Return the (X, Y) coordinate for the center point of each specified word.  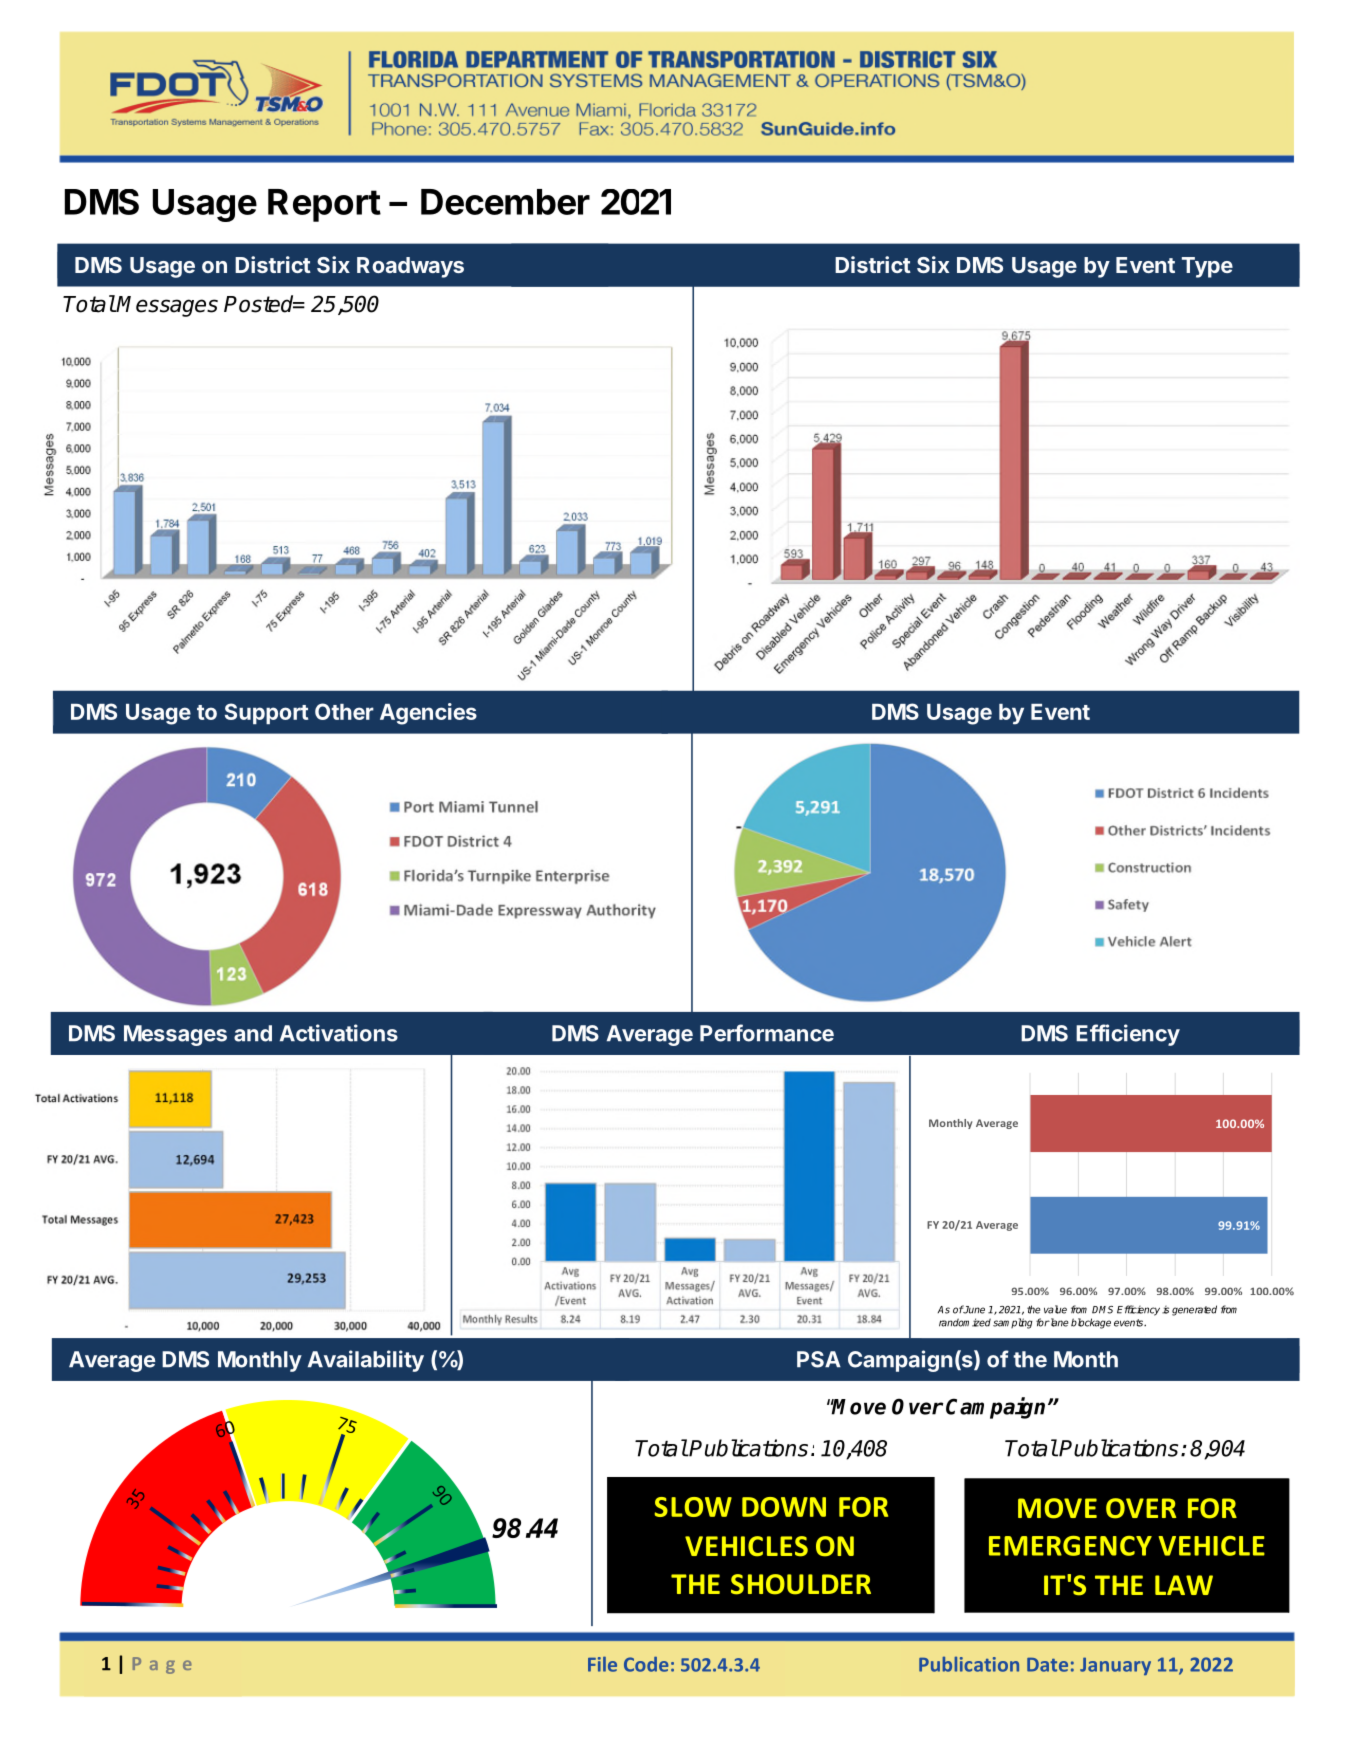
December (505, 202)
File (602, 1664)
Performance (767, 1033)
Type (1207, 267)
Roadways (410, 267)
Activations (339, 1033)
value (1055, 1309)
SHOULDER (801, 1584)
